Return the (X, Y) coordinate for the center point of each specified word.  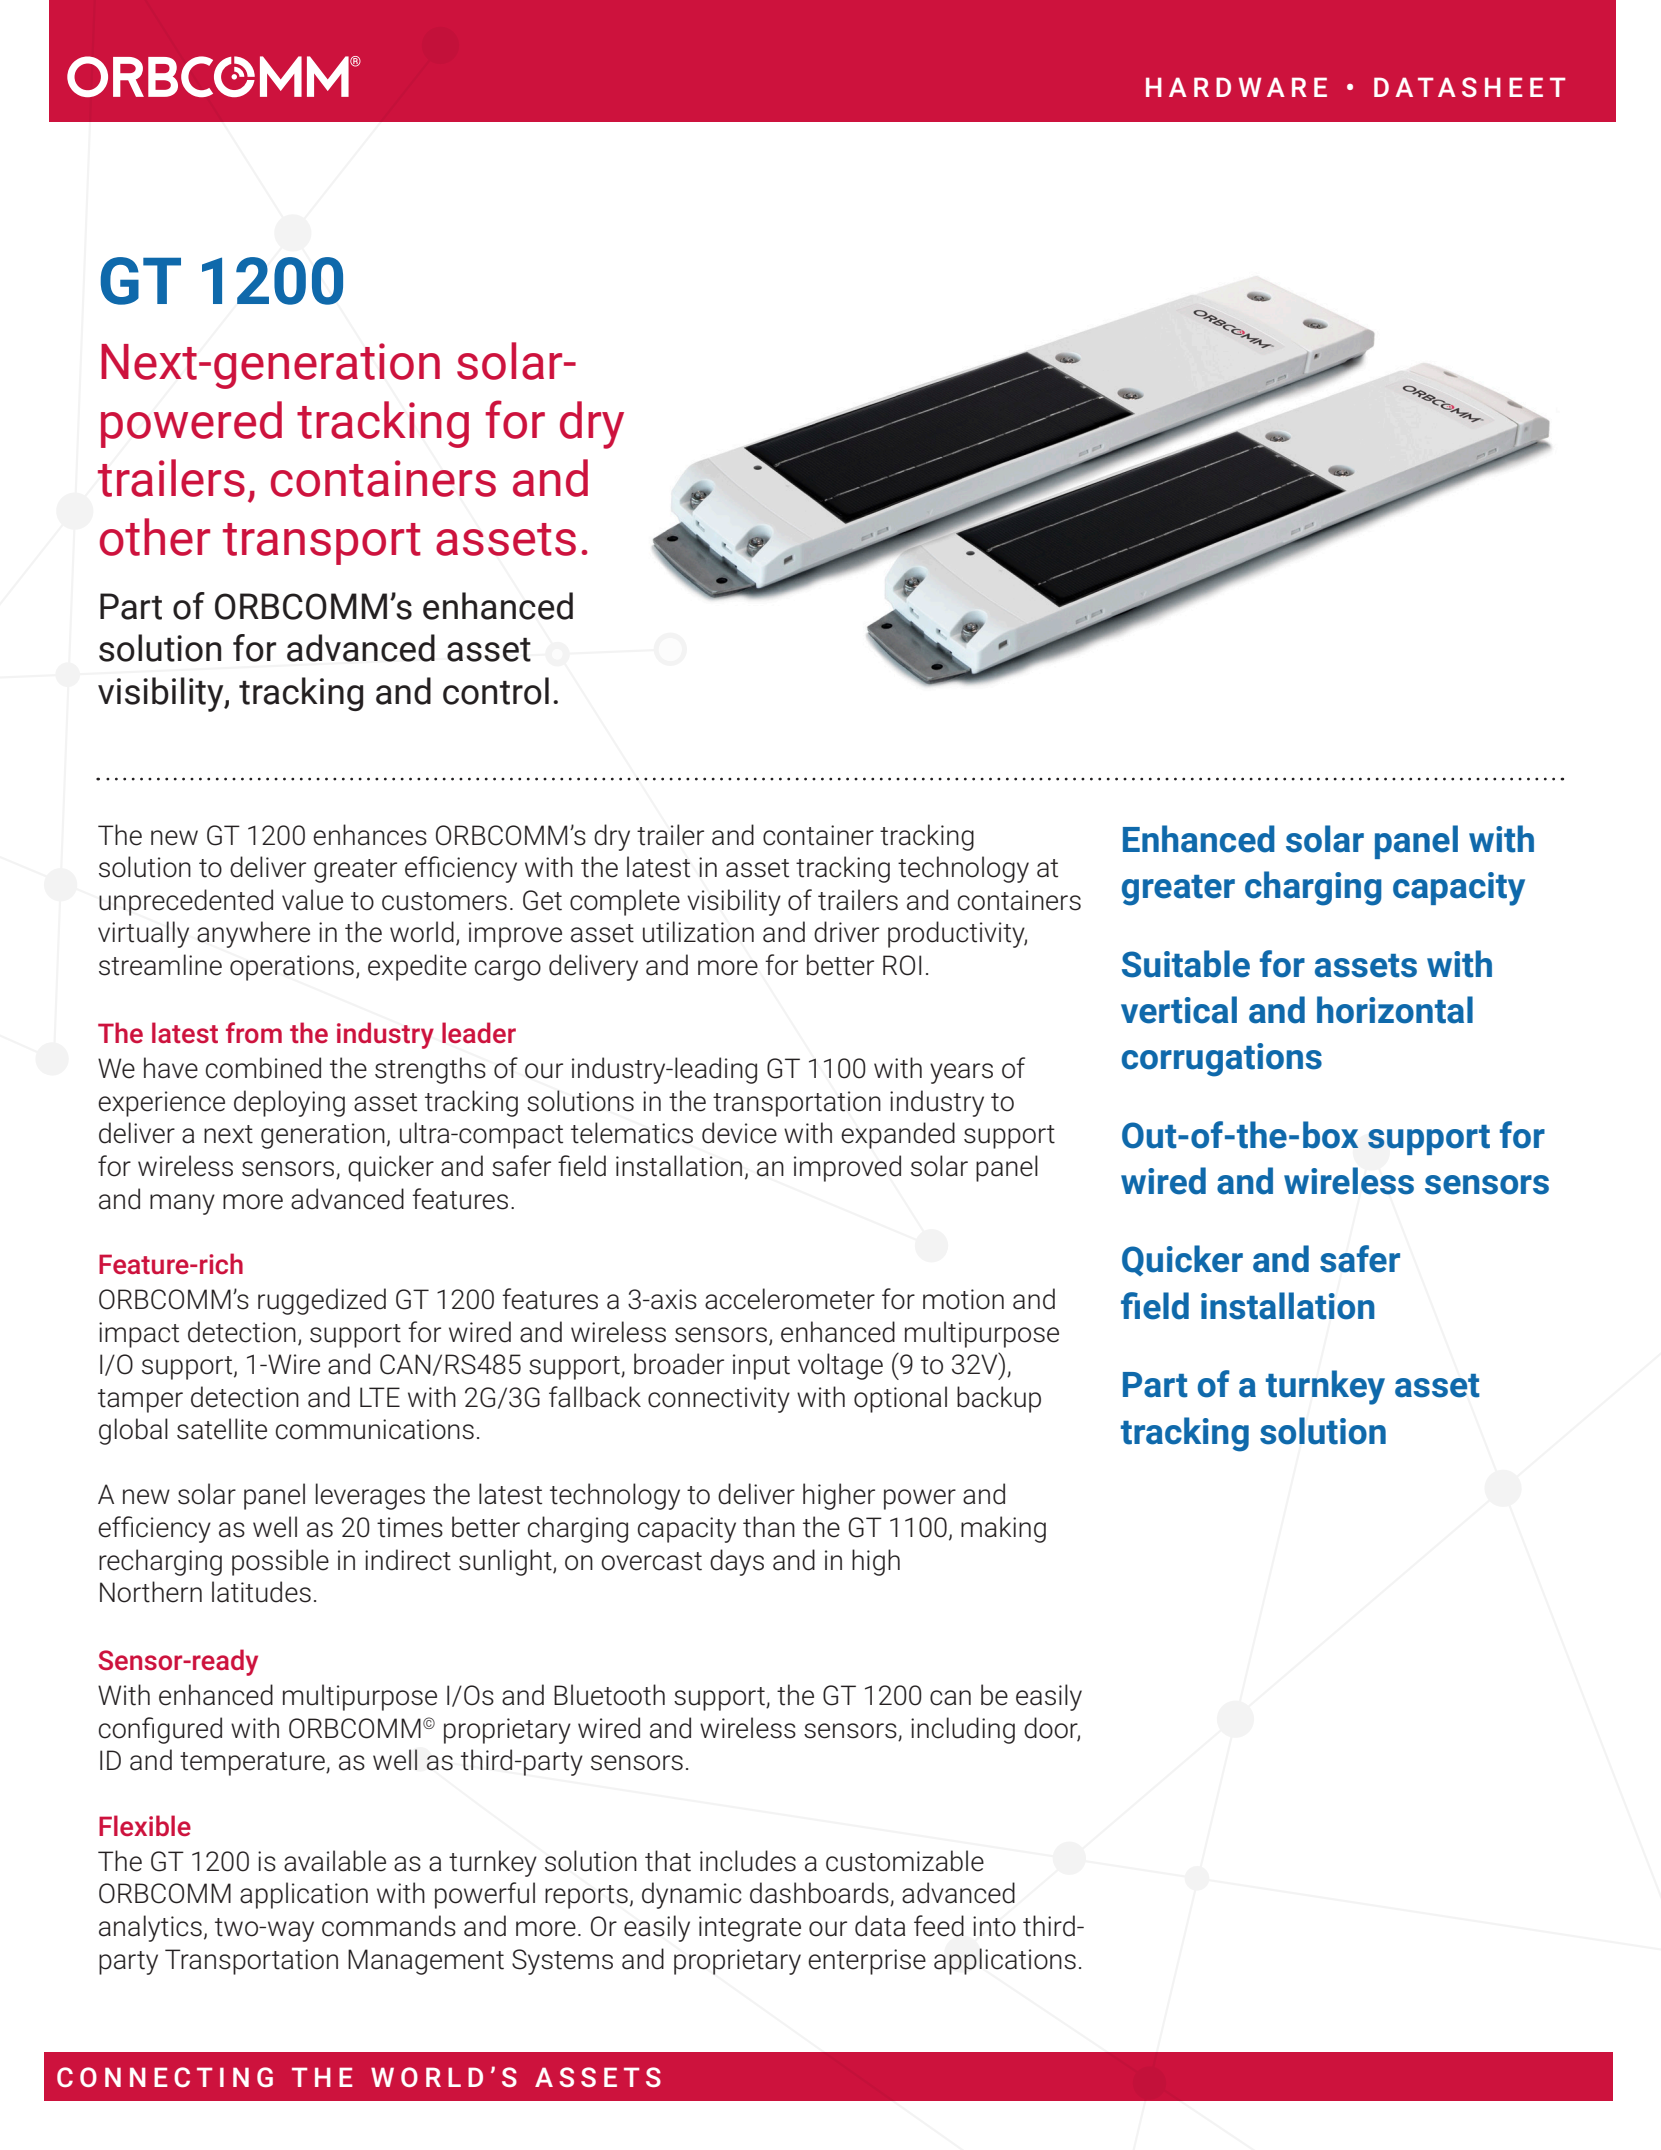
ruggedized (322, 1301)
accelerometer (790, 1299)
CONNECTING (165, 2077)
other (155, 537)
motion (963, 1299)
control (496, 691)
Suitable (1186, 964)
